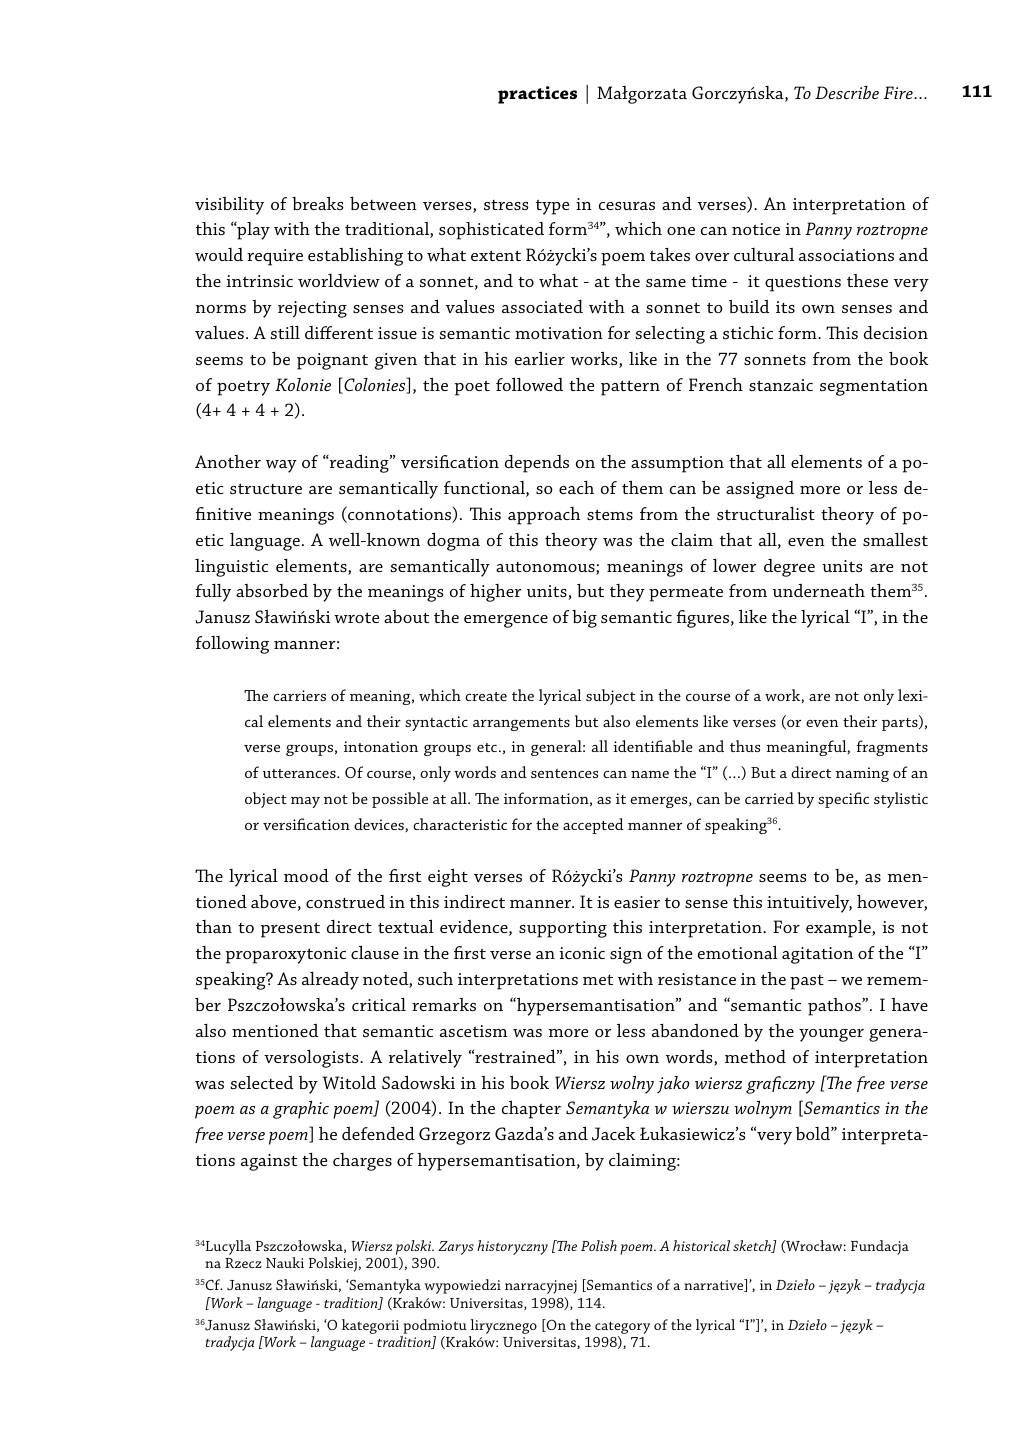  Describe the element at coordinates (537, 95) in the page. I see `practices` at that location.
